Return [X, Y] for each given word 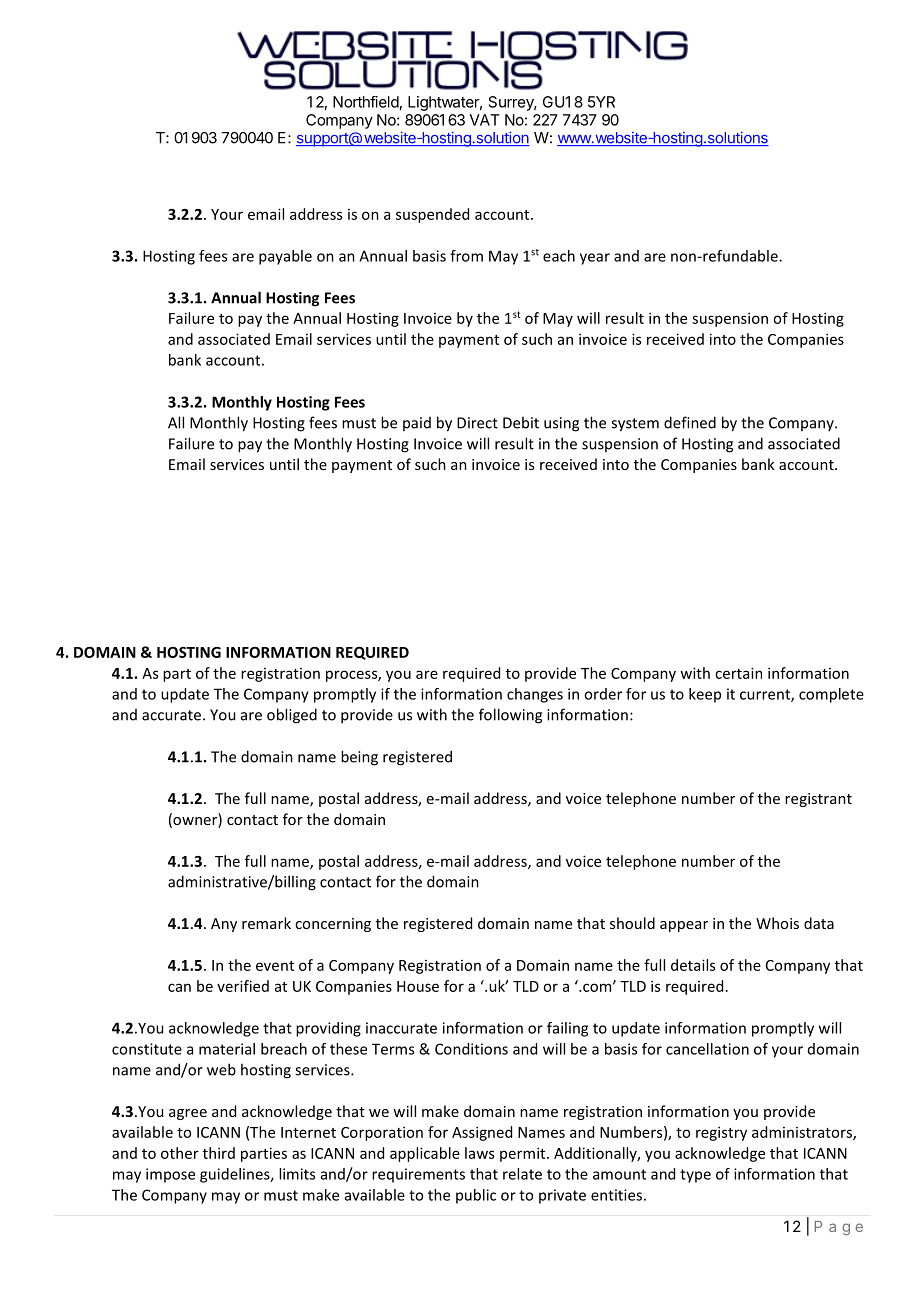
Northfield [366, 102]
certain [738, 673]
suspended [432, 215]
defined [690, 422]
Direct [477, 423]
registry [721, 1133]
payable [285, 257]
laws [479, 1153]
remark [266, 923]
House [418, 986]
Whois [777, 923]
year [595, 259]
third [219, 1153]
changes [535, 695]
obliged [292, 716]
